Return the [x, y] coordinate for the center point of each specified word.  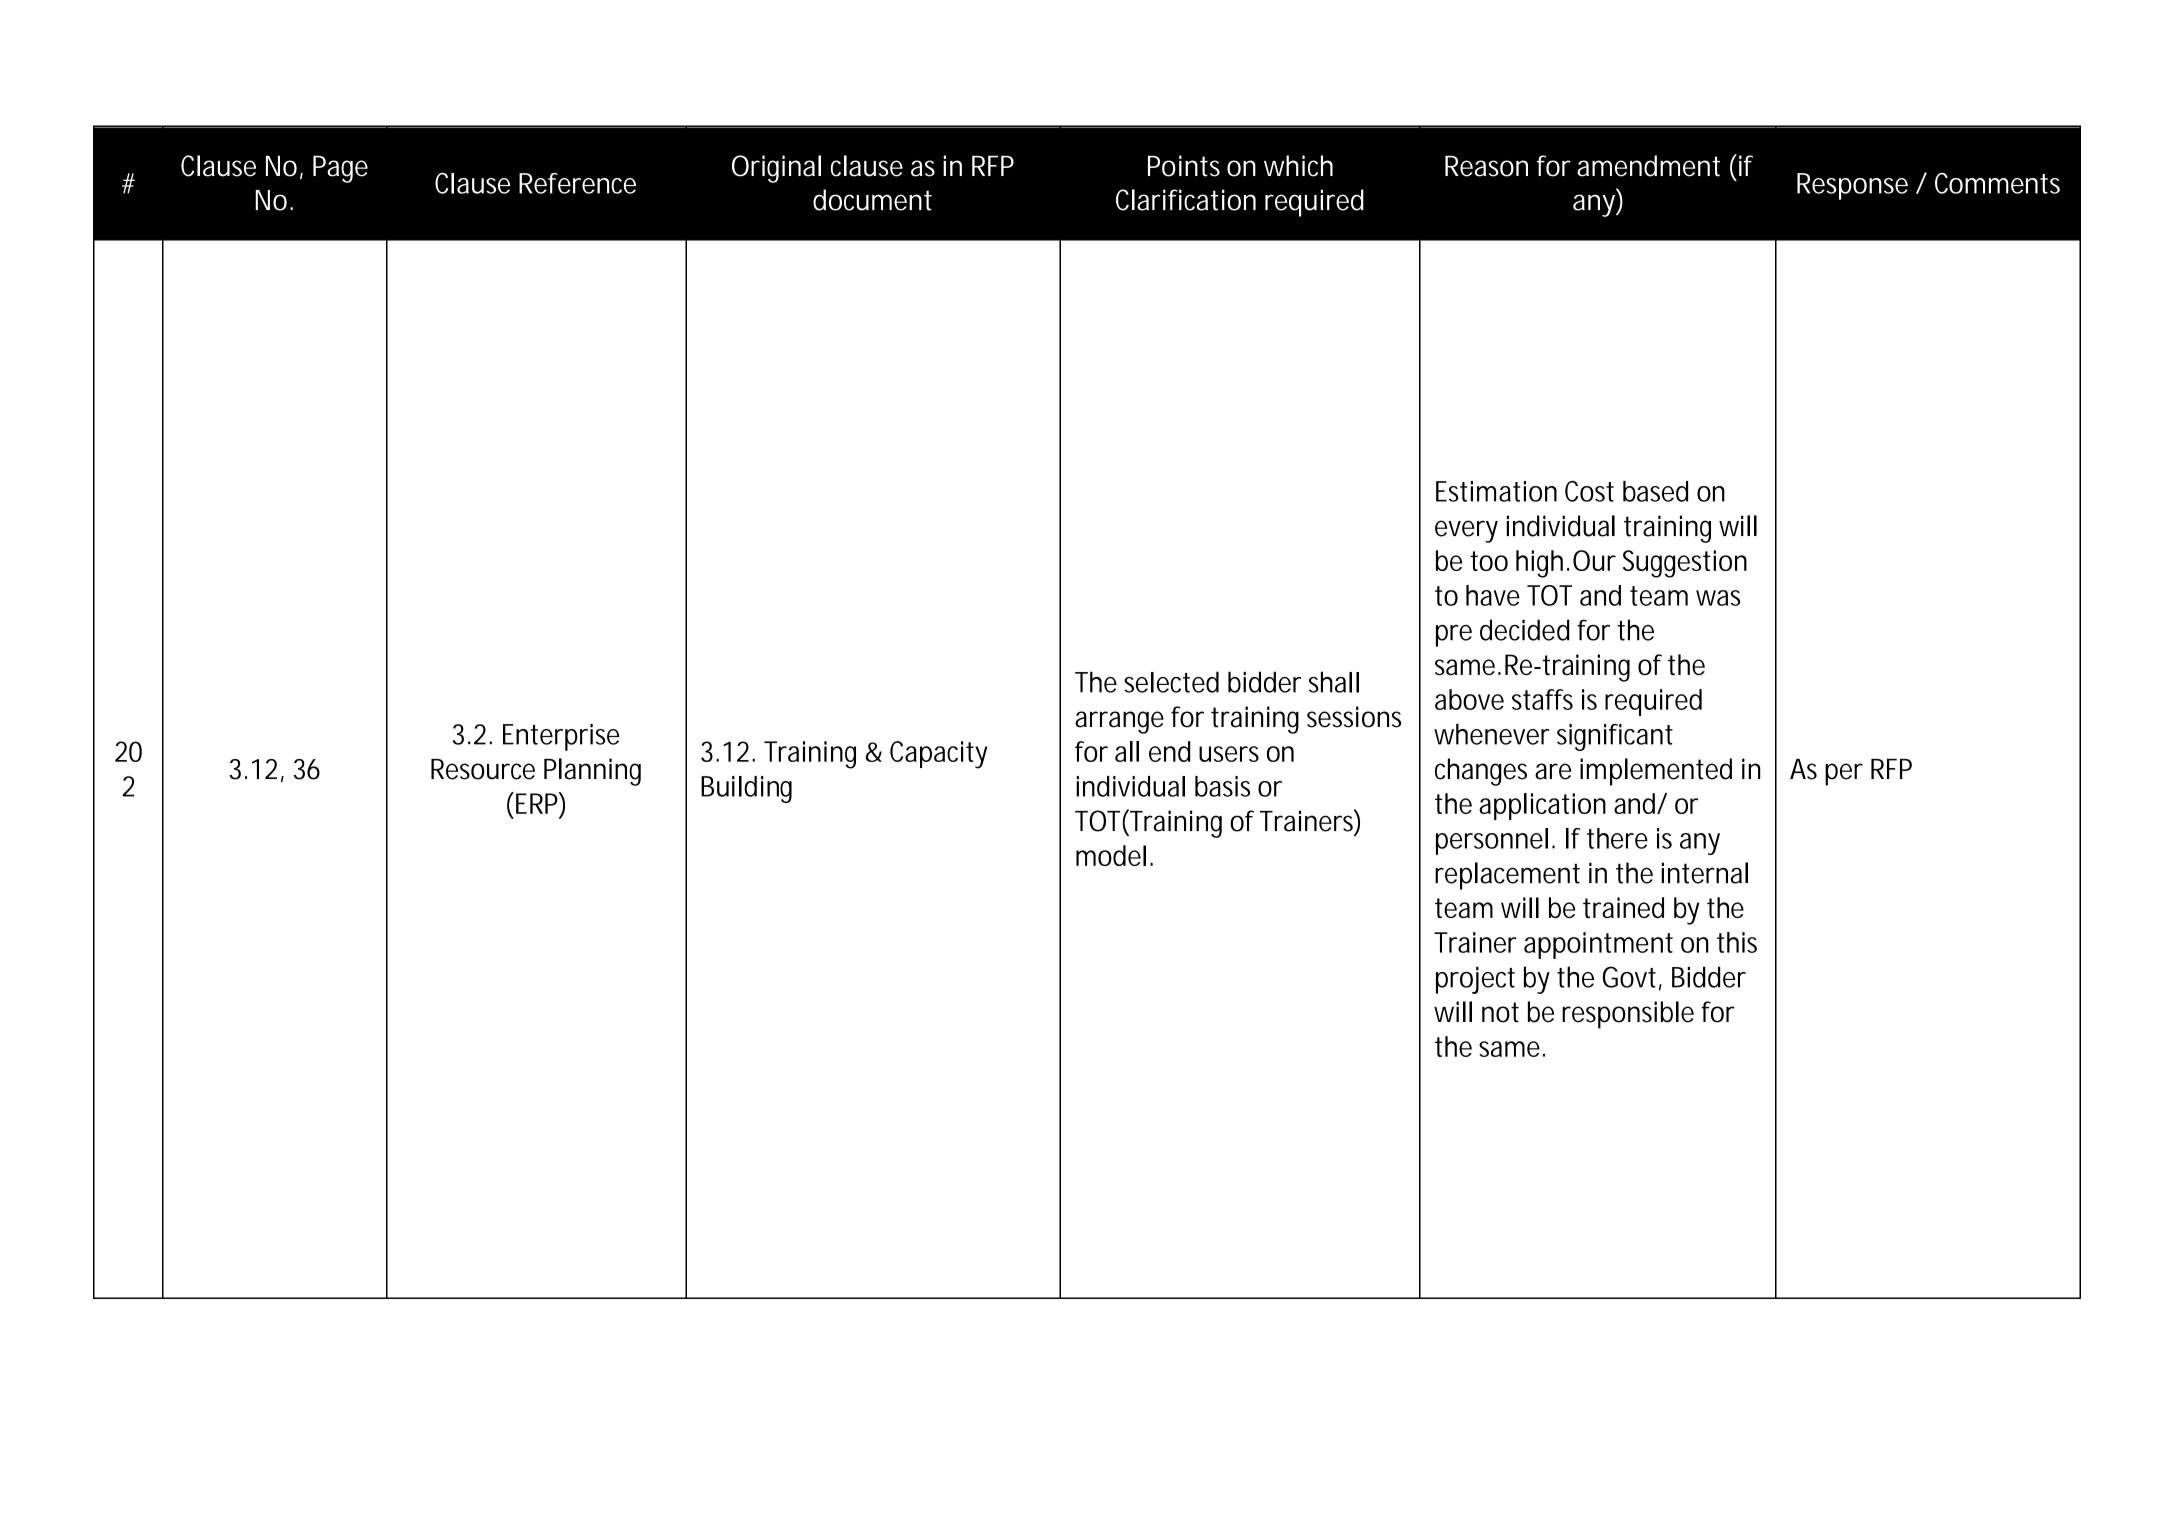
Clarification [1186, 200]
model [1111, 855]
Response [1852, 186]
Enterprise [561, 737]
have [1493, 595]
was [1718, 598]
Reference [577, 183]
